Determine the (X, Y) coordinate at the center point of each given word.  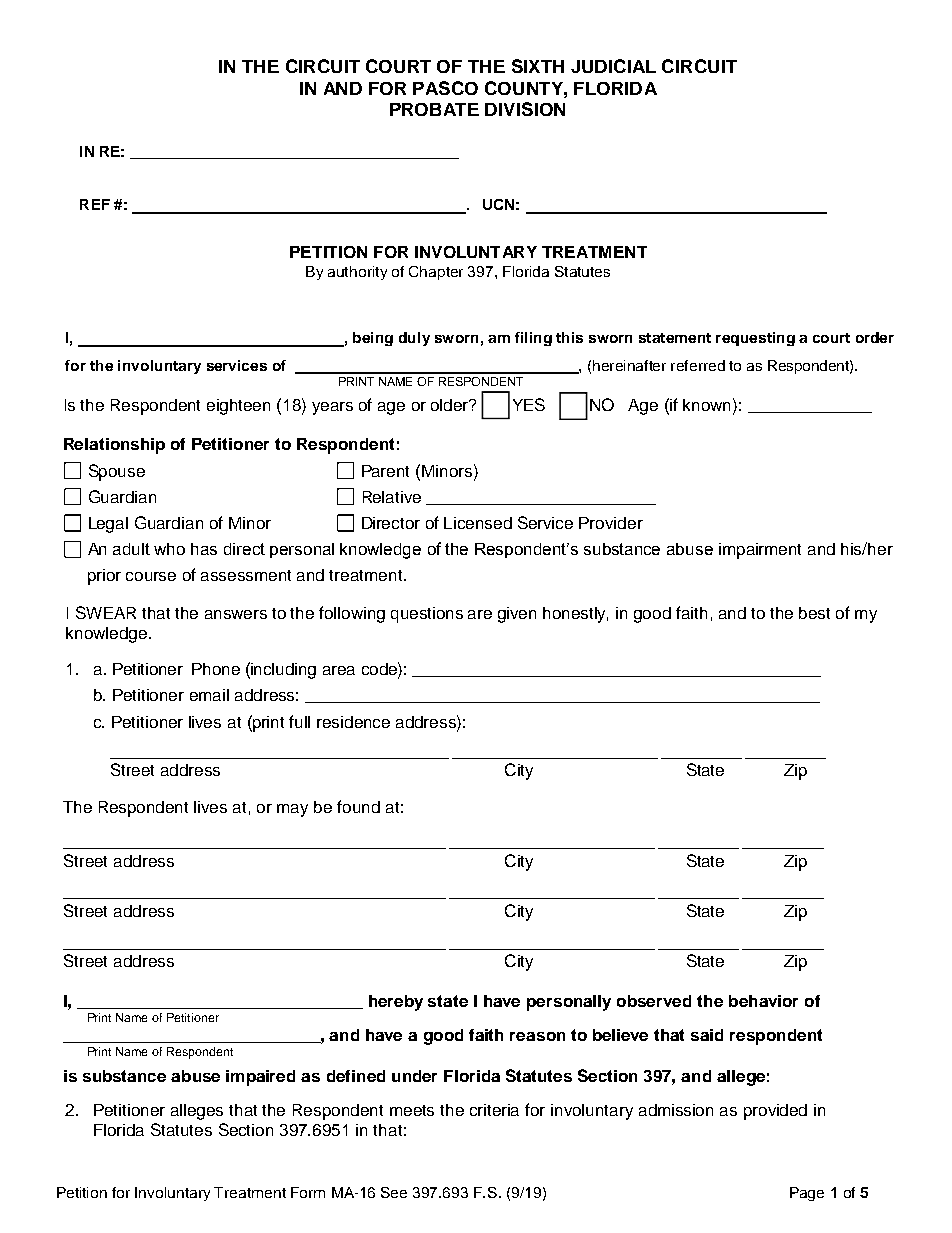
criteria (494, 1110)
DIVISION (525, 109)
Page (807, 1194)
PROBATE (434, 109)
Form (308, 1192)
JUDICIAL (613, 66)
